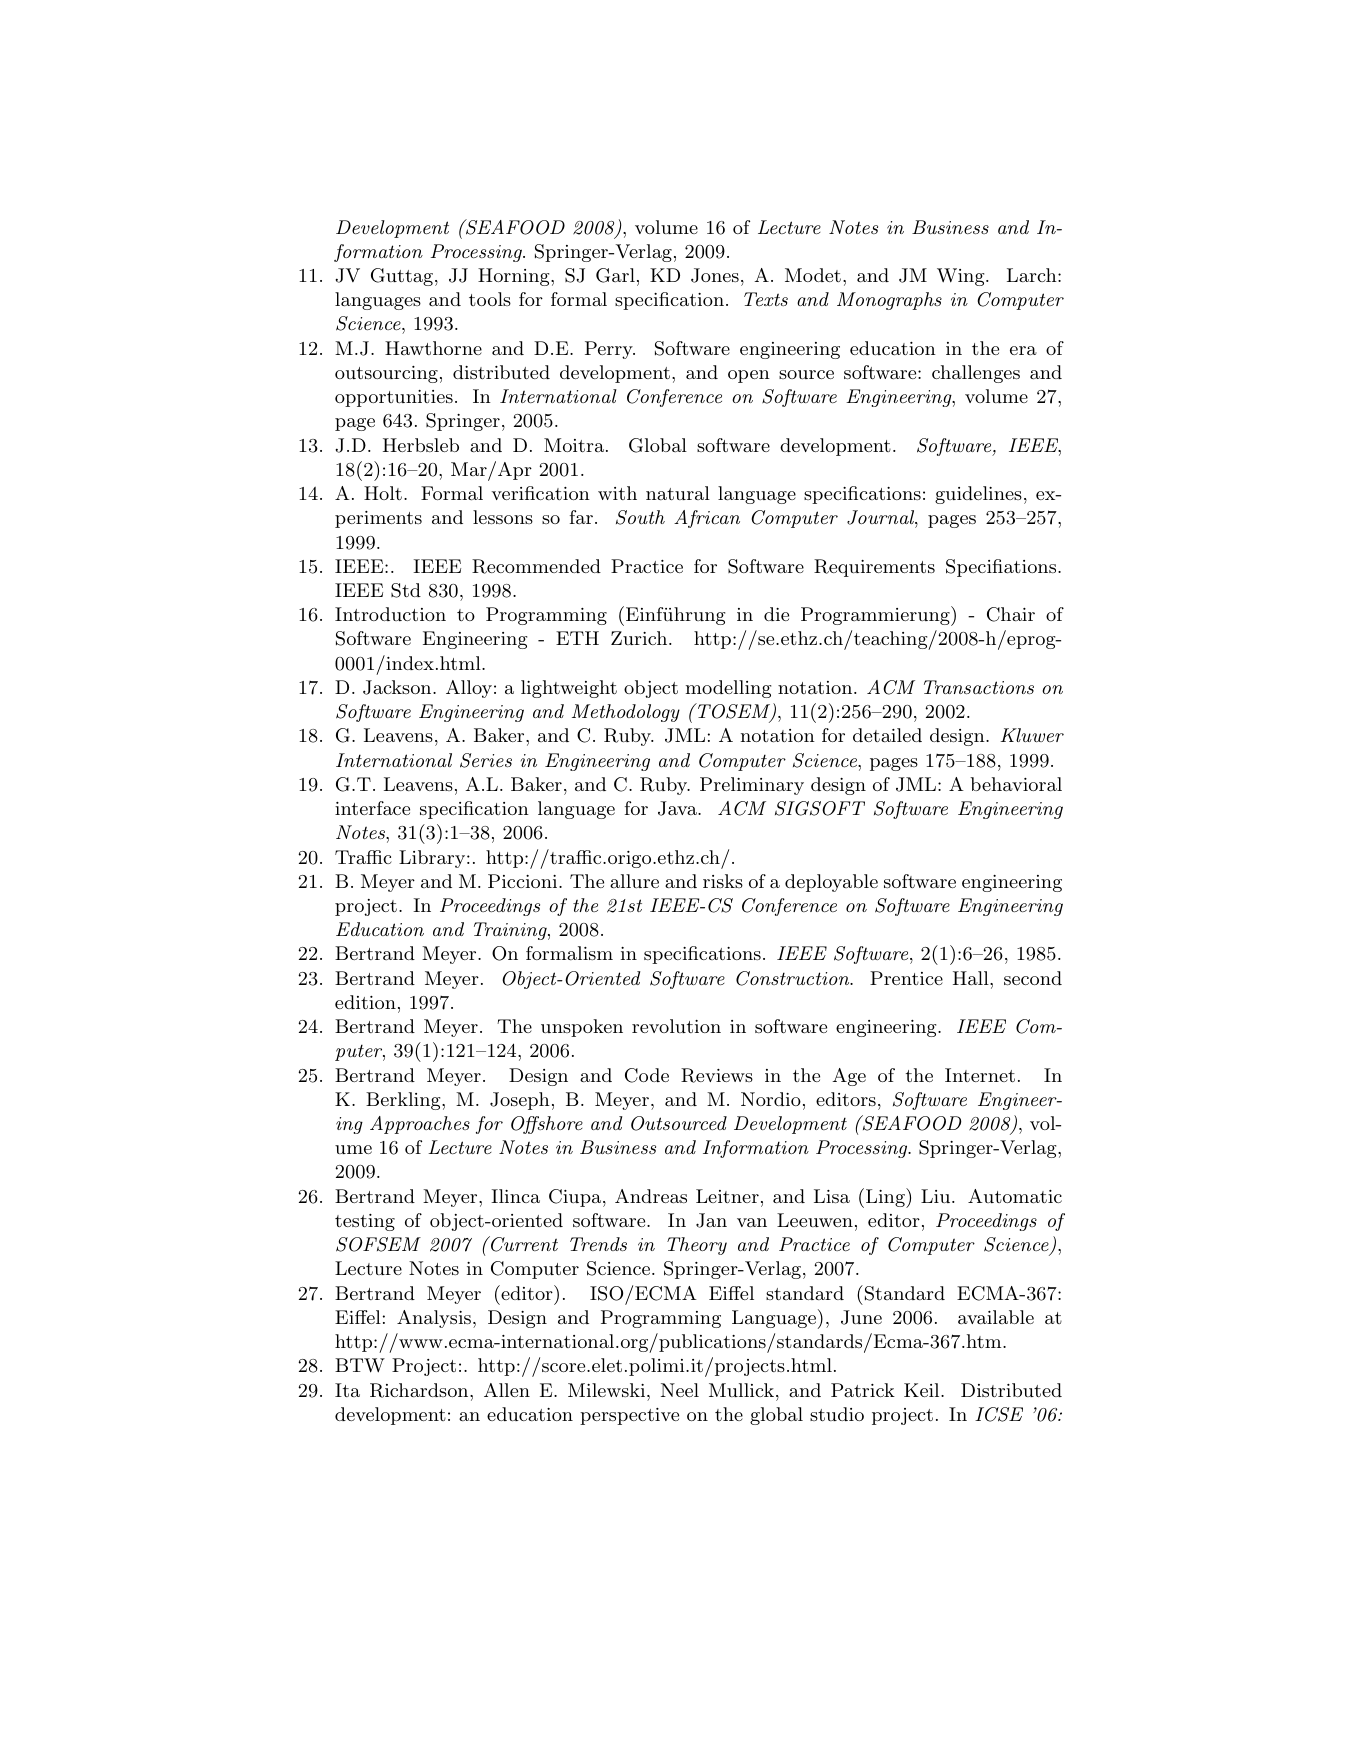 This image has width=1353, height=1751. I want to click on Wing, so click(960, 277).
